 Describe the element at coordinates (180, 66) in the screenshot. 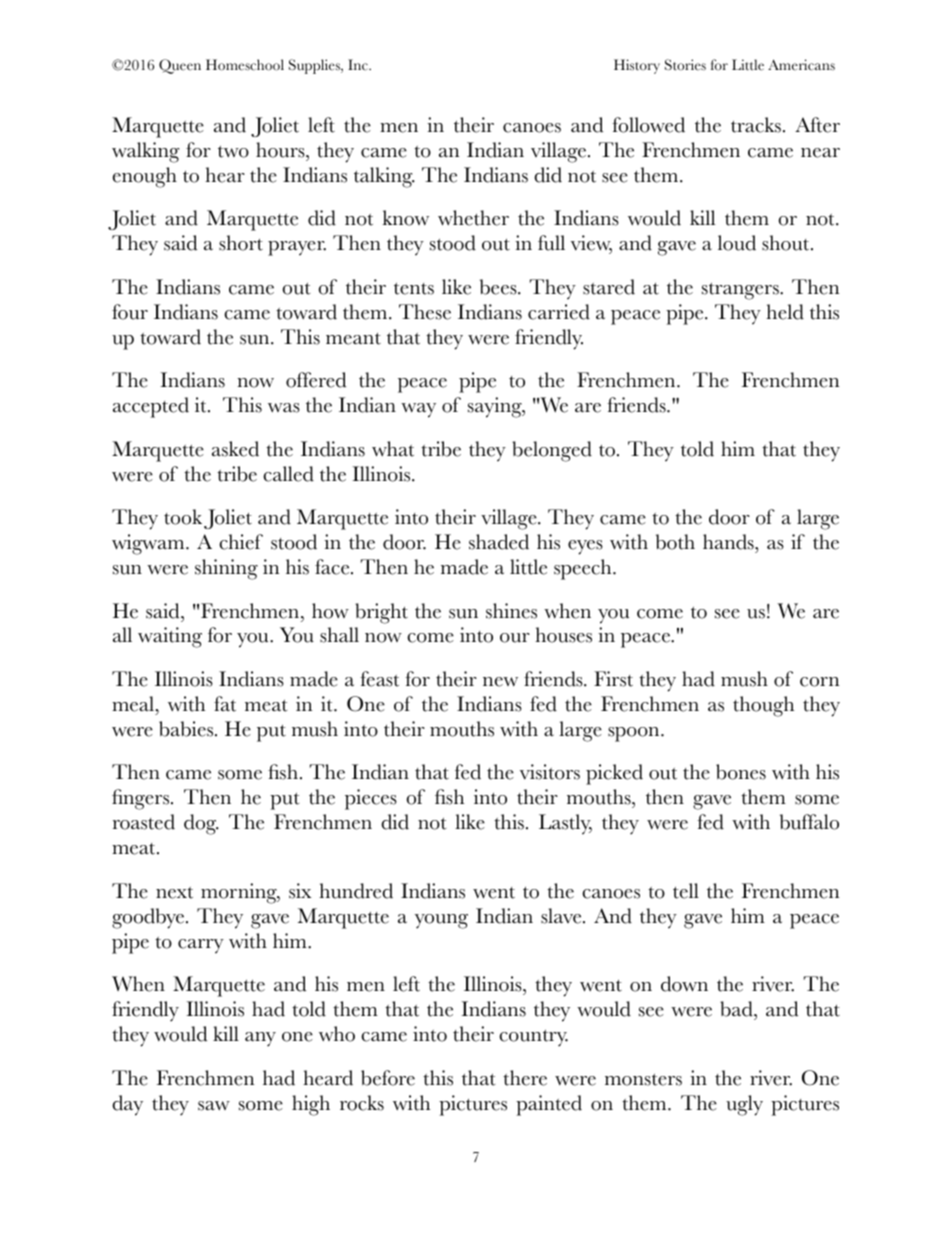

I see `Queen` at that location.
